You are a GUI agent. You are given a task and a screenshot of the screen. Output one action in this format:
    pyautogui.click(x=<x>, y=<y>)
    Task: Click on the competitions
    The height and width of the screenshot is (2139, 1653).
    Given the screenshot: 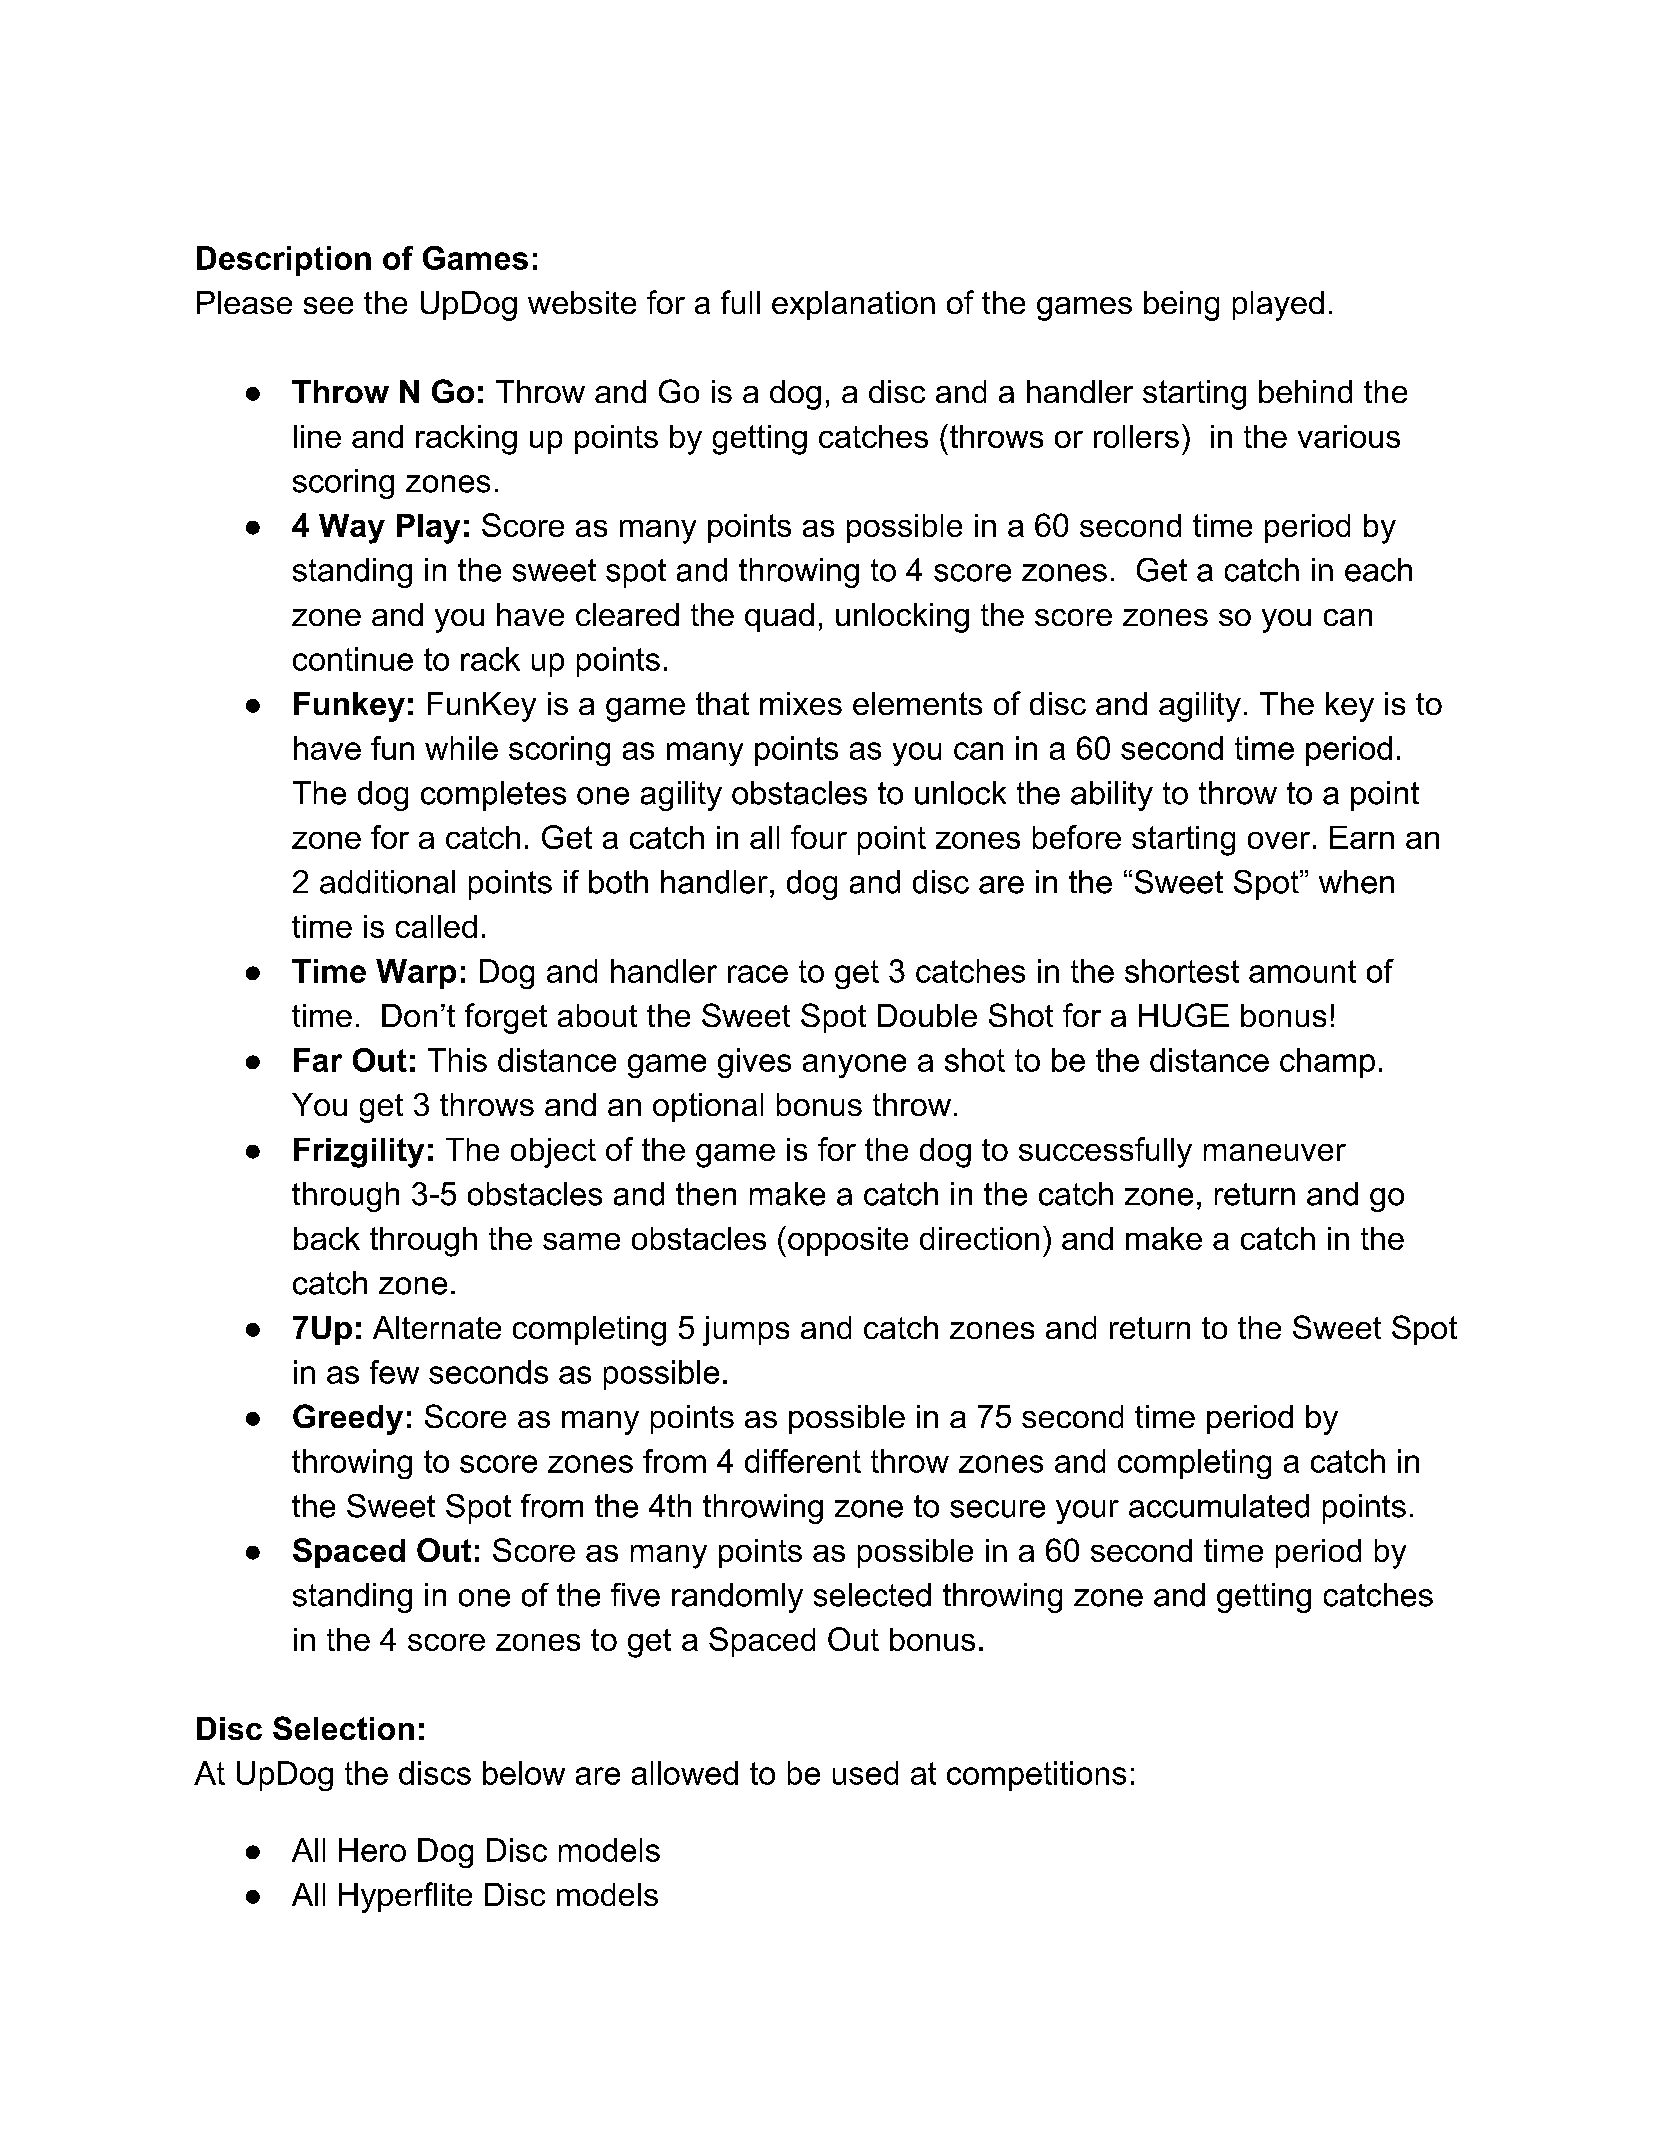 What is the action you would take?
    pyautogui.click(x=1036, y=1776)
